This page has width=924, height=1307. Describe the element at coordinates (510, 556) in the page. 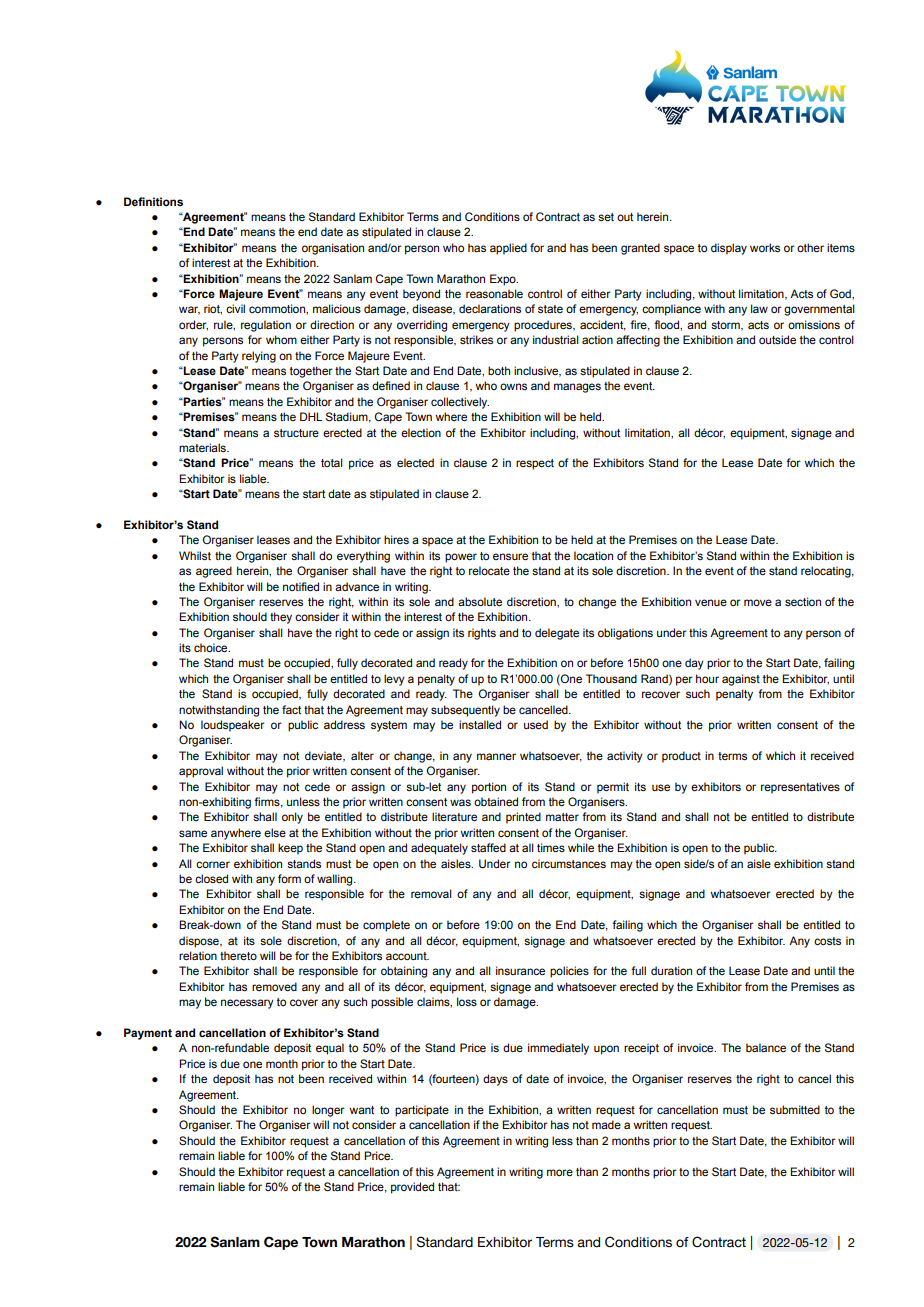

I see `ensure` at that location.
